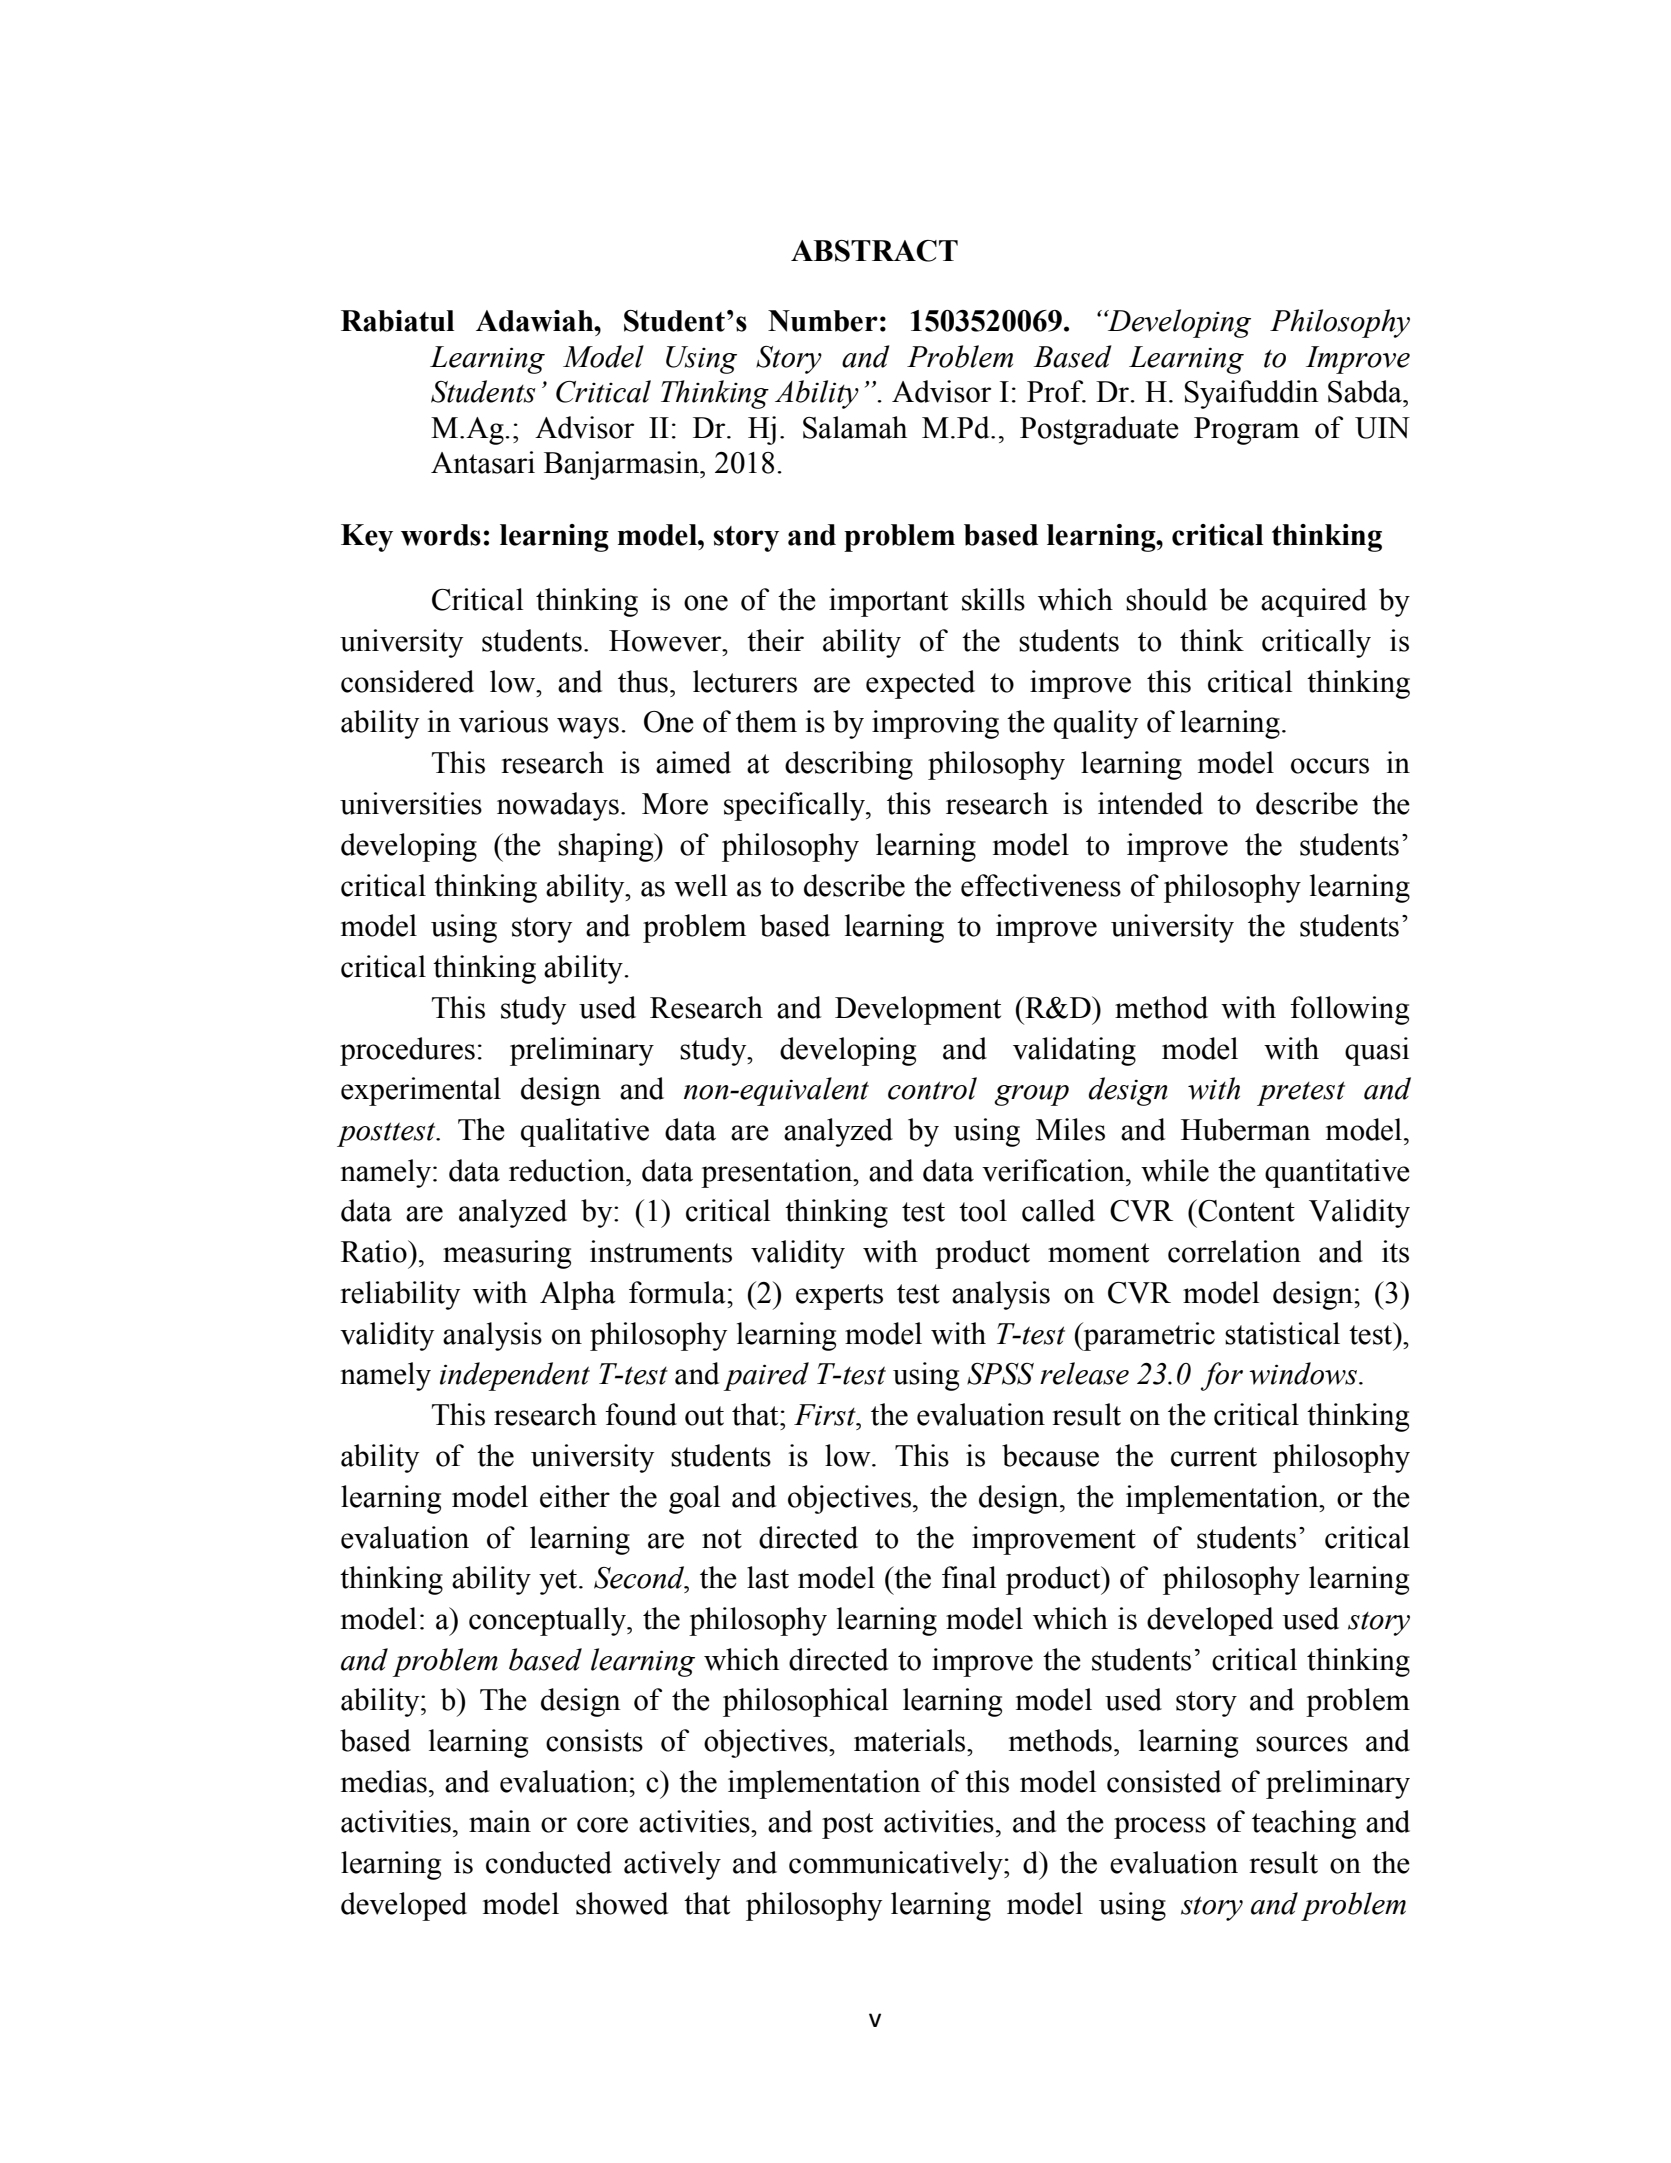 This screenshot has height=2163, width=1671. What do you see at coordinates (911, 1740) in the screenshot?
I see `materials` at bounding box center [911, 1740].
